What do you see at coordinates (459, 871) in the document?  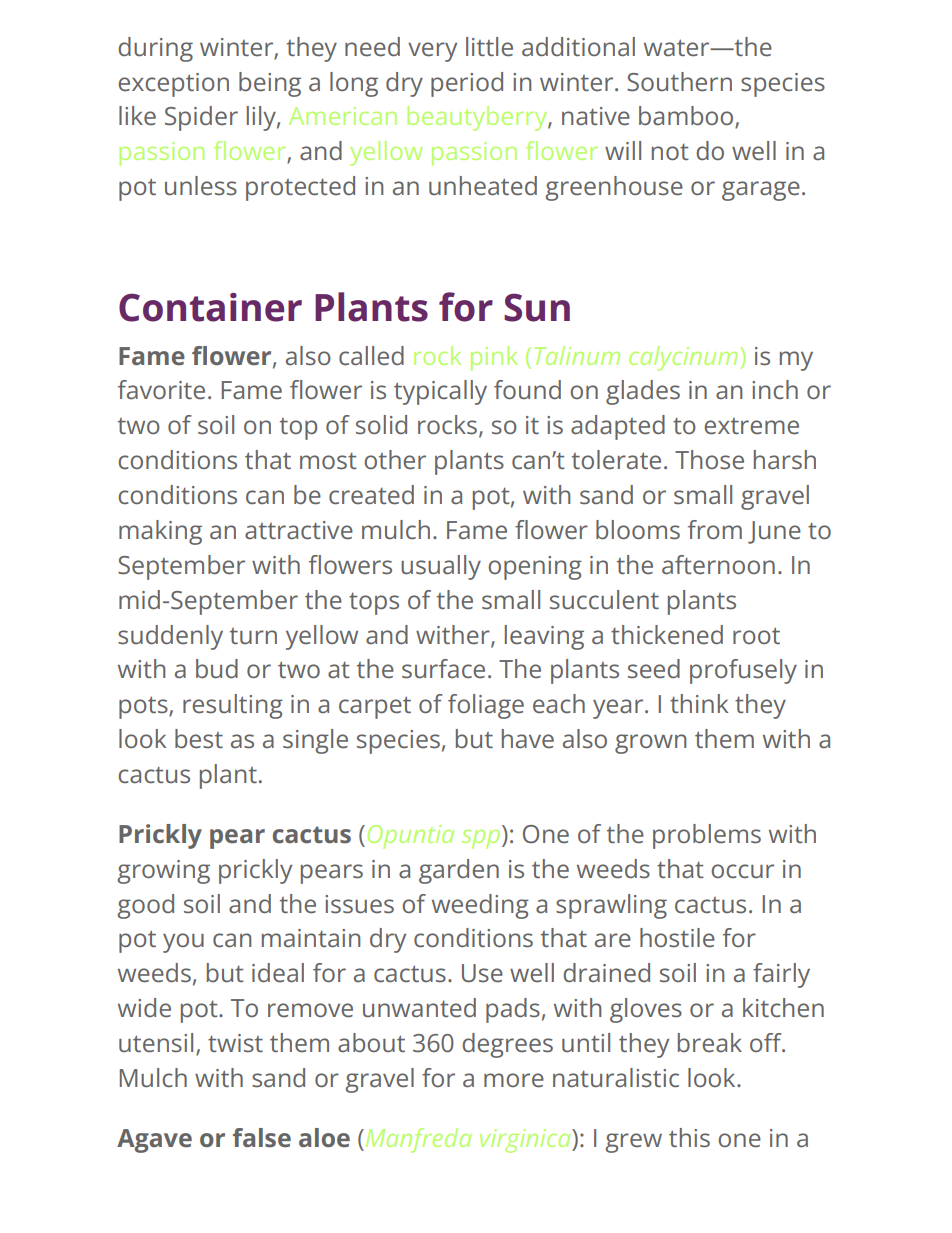 I see `garden` at bounding box center [459, 871].
